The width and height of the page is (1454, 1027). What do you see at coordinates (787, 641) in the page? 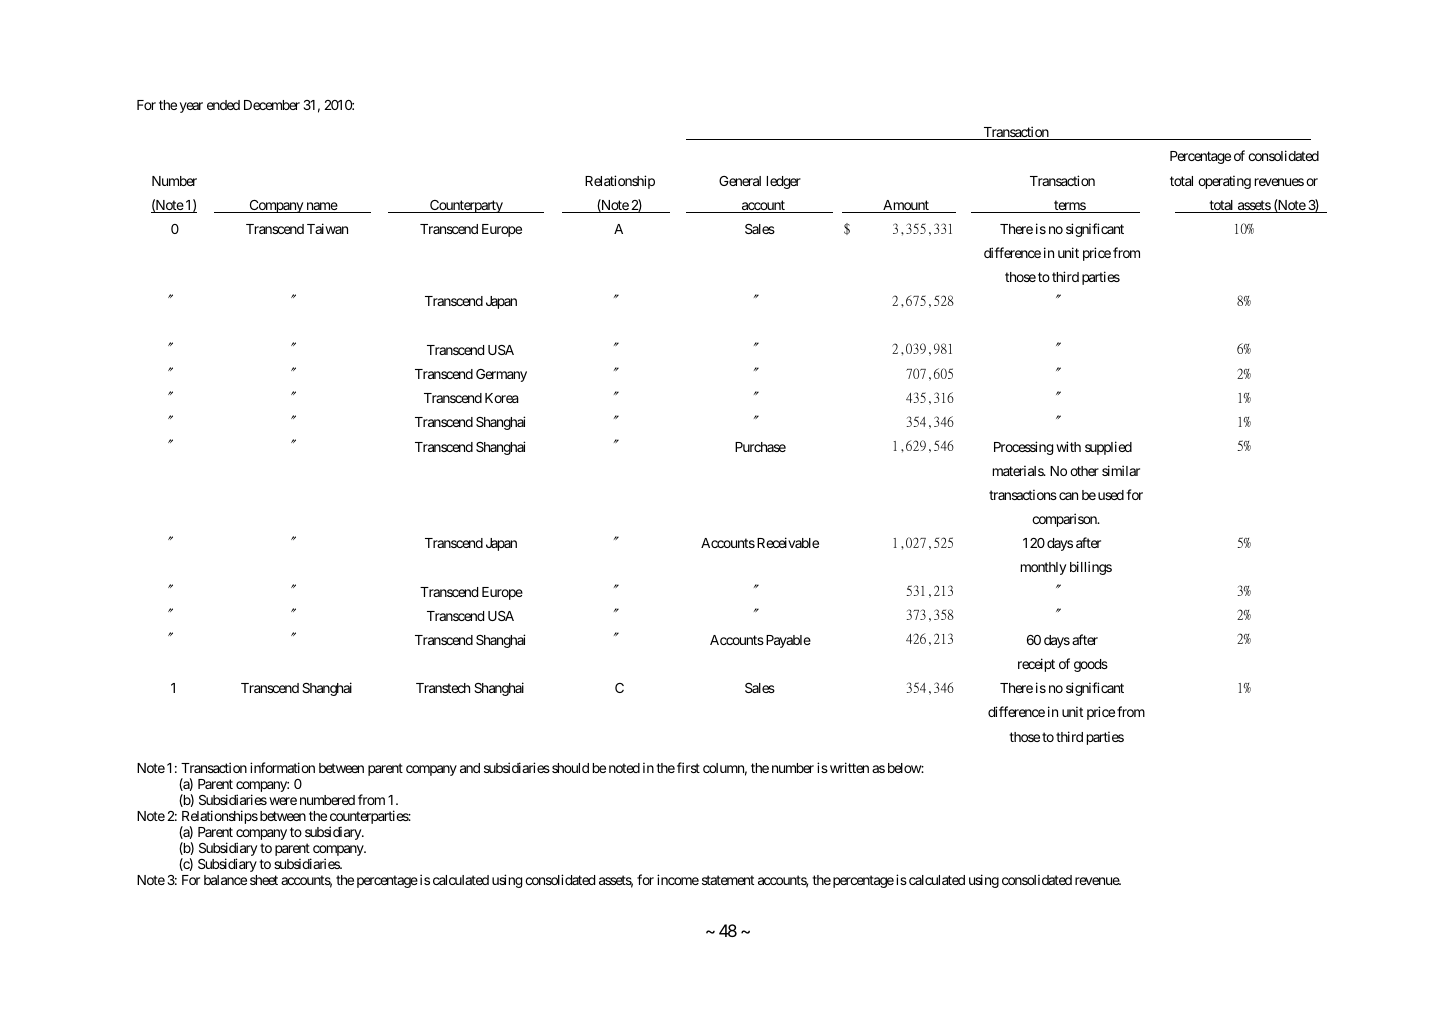
I see `Payable` at bounding box center [787, 641].
